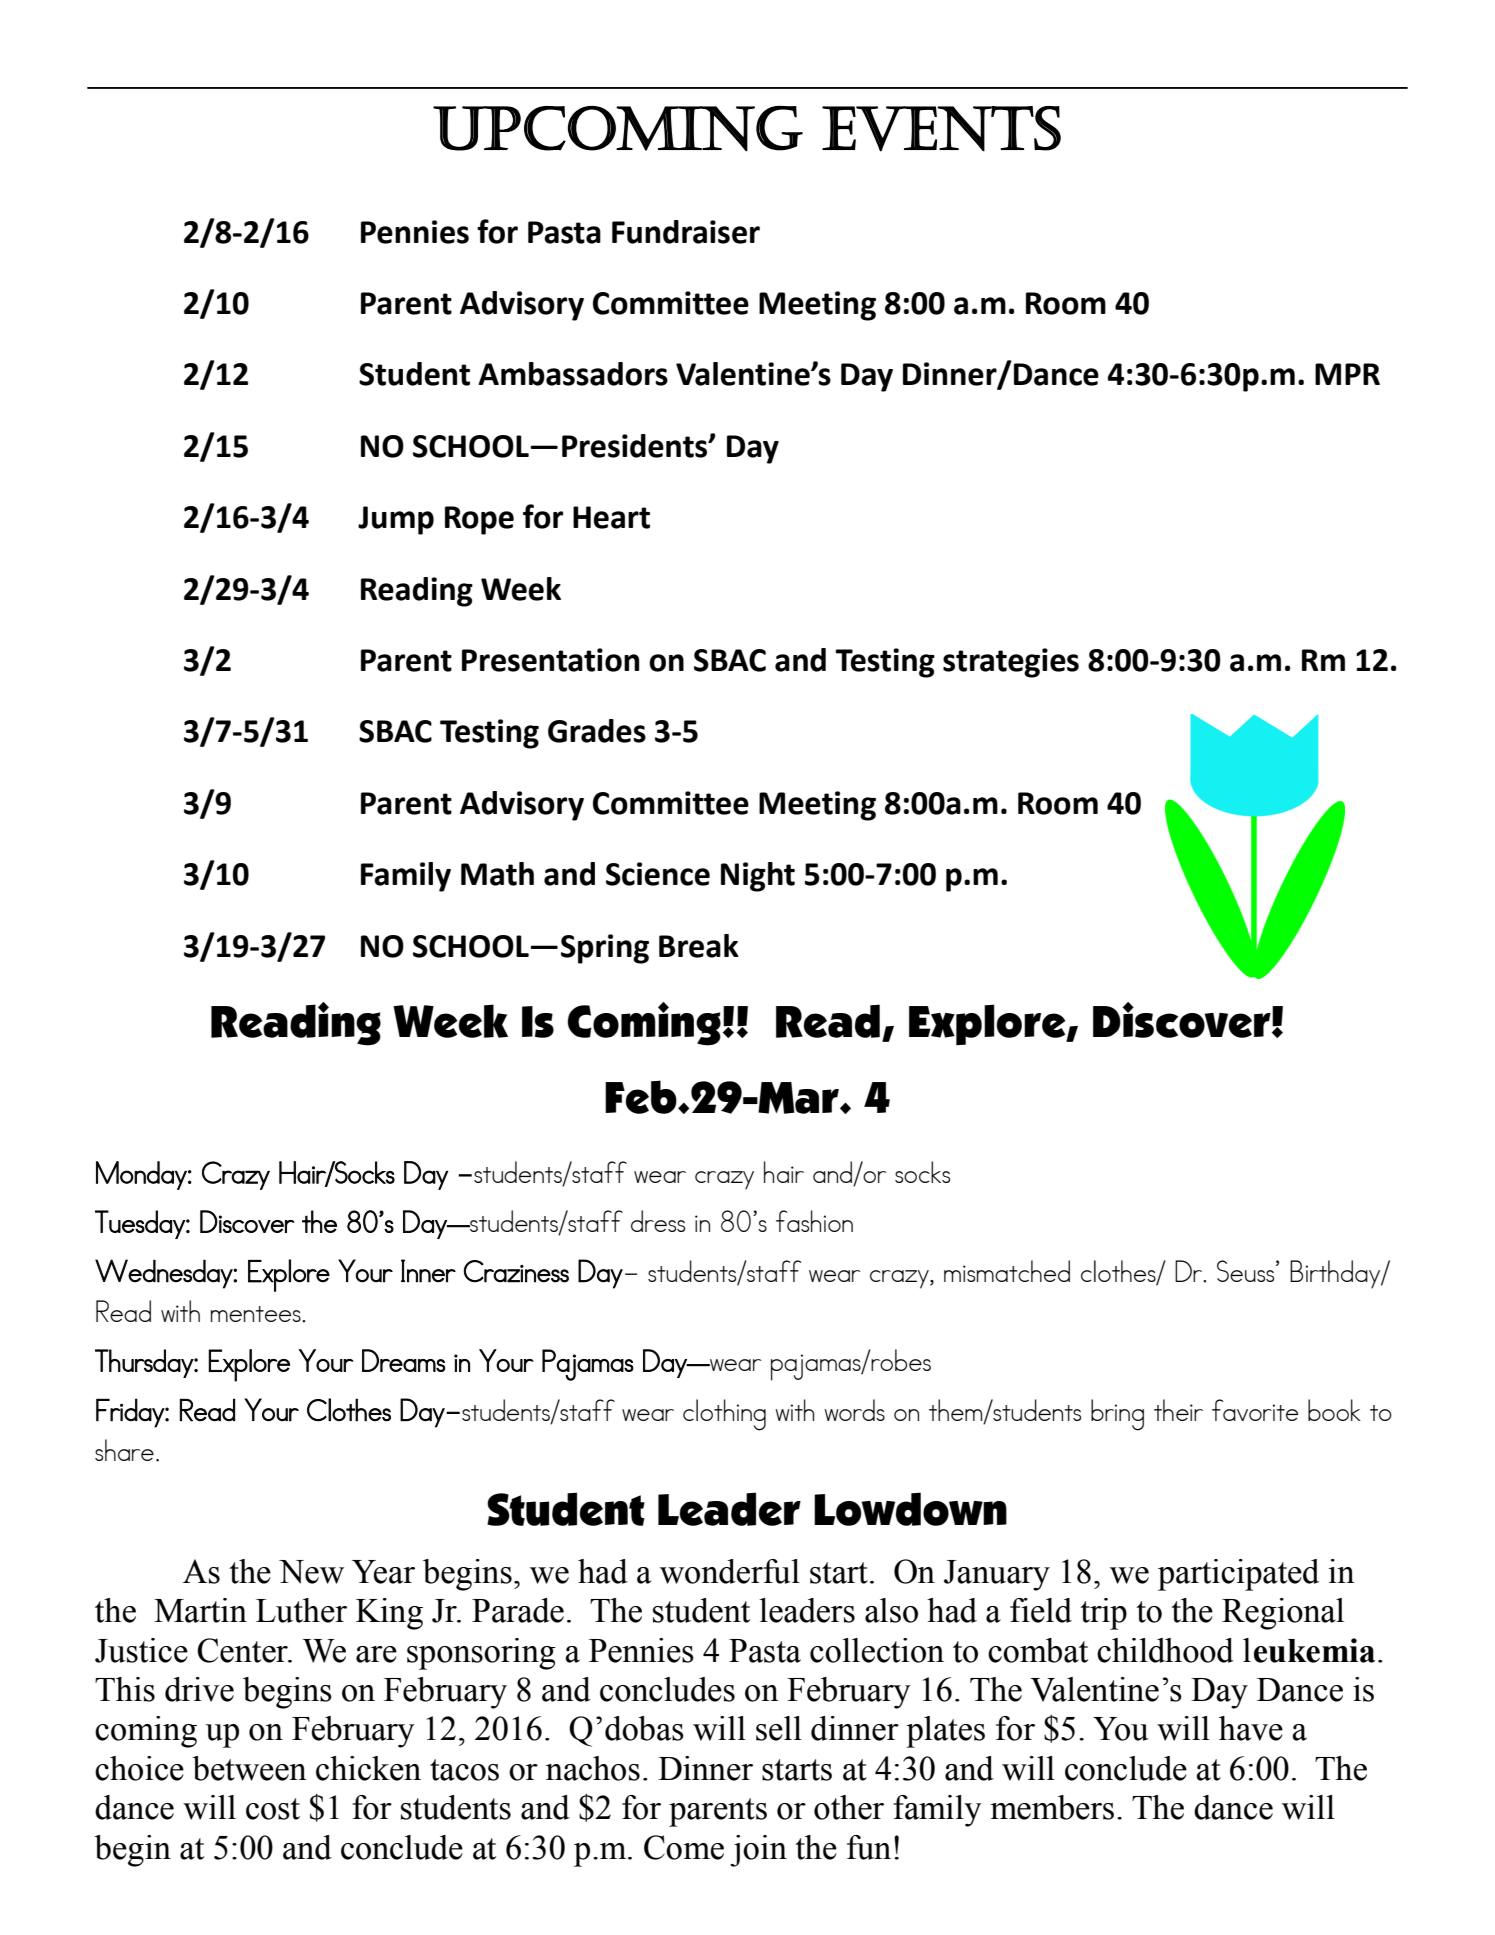 This document has width=1495, height=1935. I want to click on EVENTS, so click(941, 129).
